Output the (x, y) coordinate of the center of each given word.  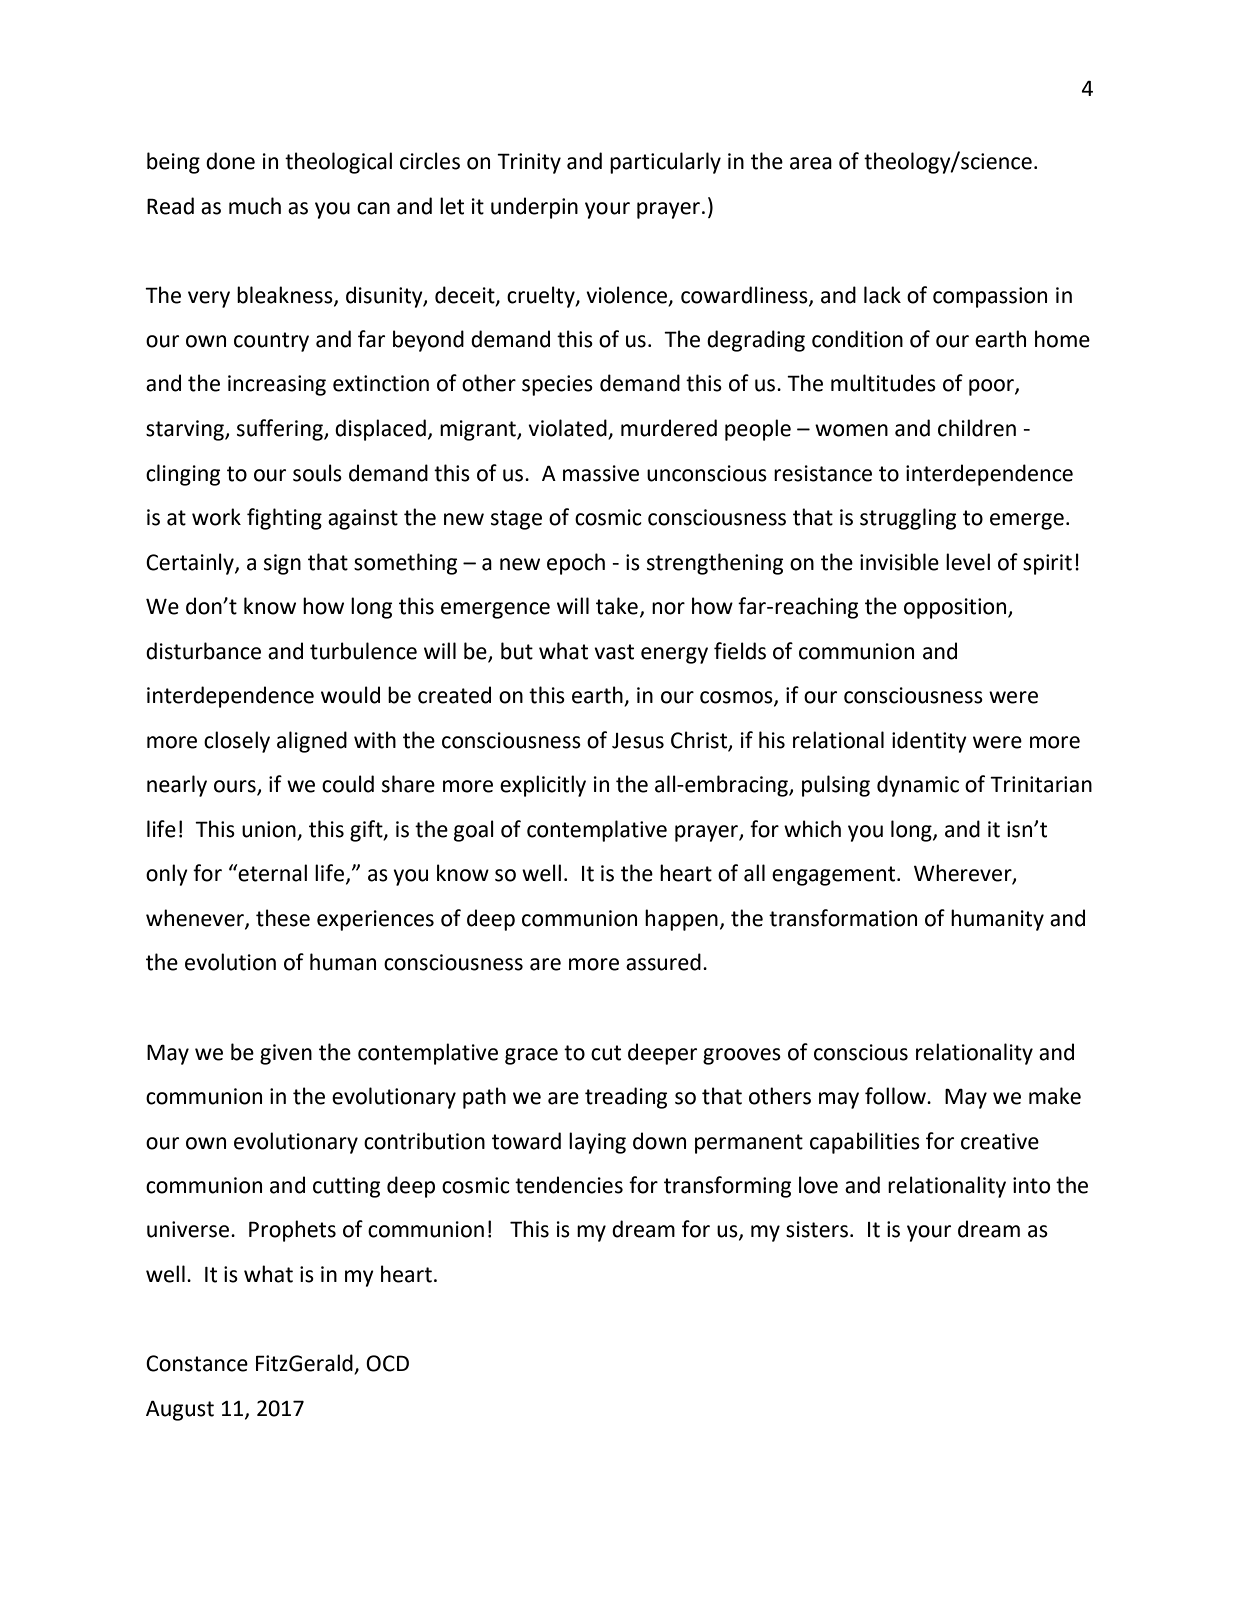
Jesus (638, 741)
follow (896, 1096)
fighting (284, 519)
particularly (665, 163)
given (286, 1054)
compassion (990, 297)
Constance (197, 1363)
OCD (387, 1363)
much (255, 206)
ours (236, 787)
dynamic (918, 786)
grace (531, 1056)
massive (601, 473)
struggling (908, 519)
